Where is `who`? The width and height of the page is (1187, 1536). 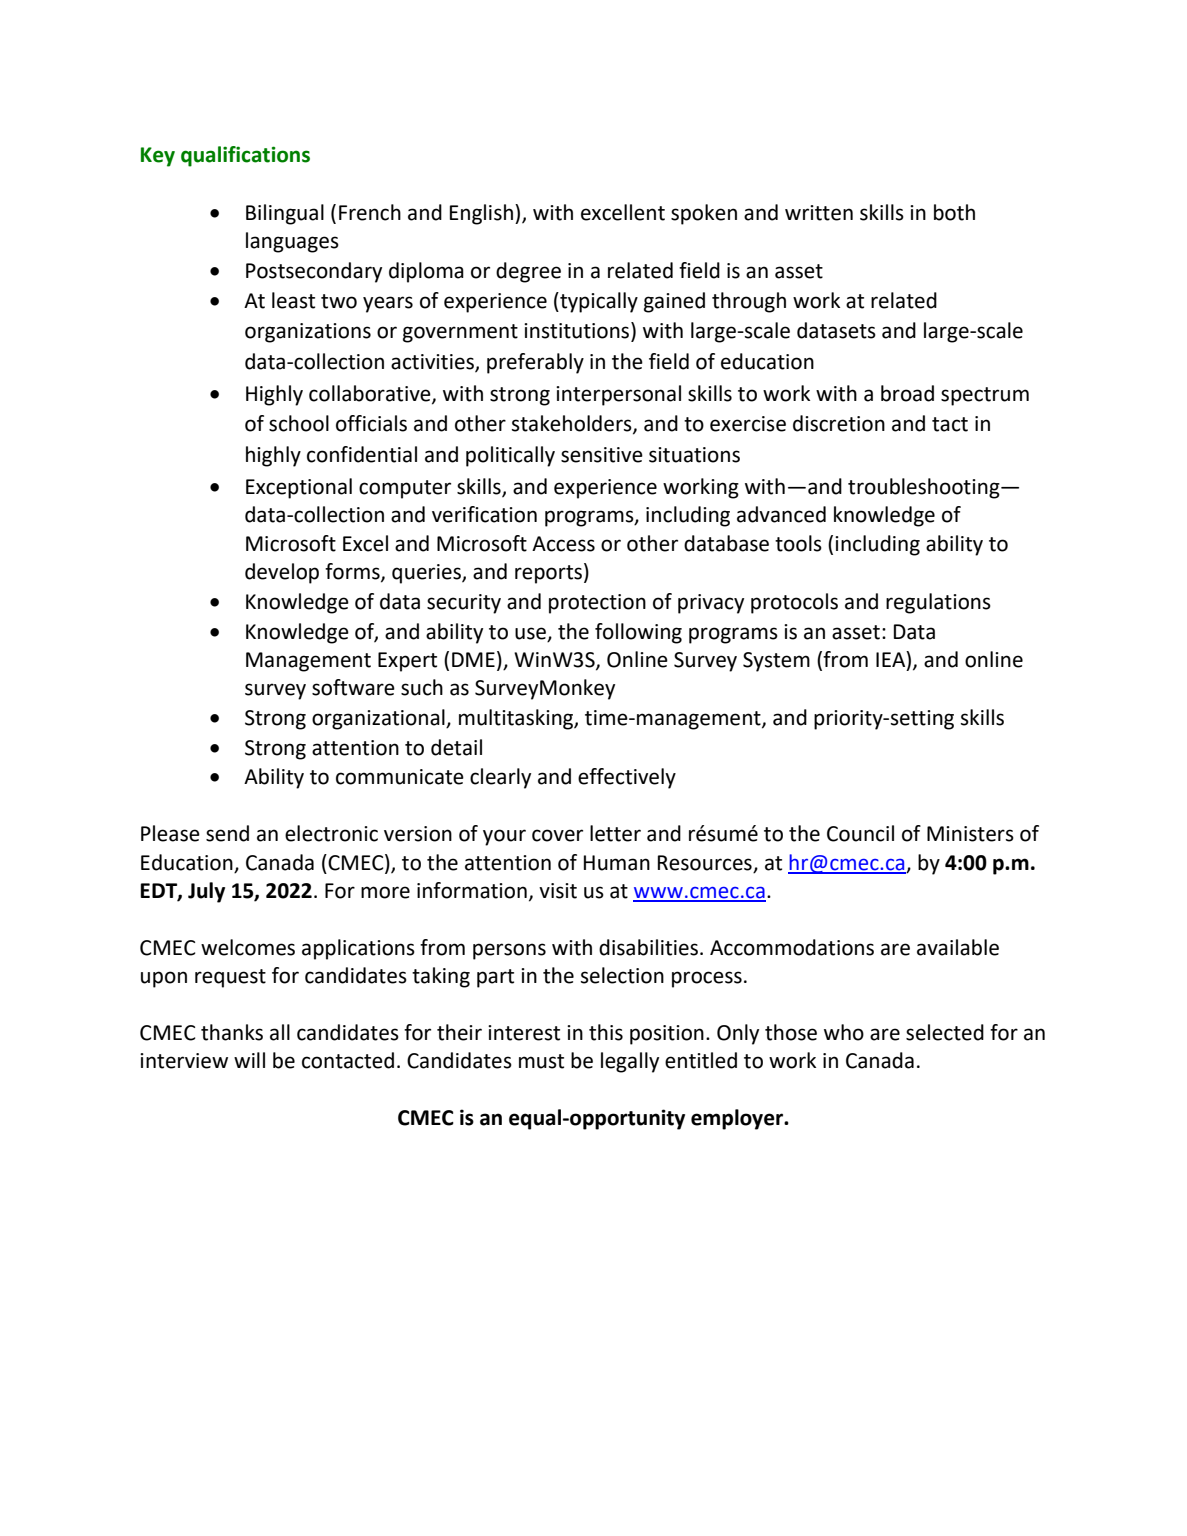 who is located at coordinates (844, 1032).
